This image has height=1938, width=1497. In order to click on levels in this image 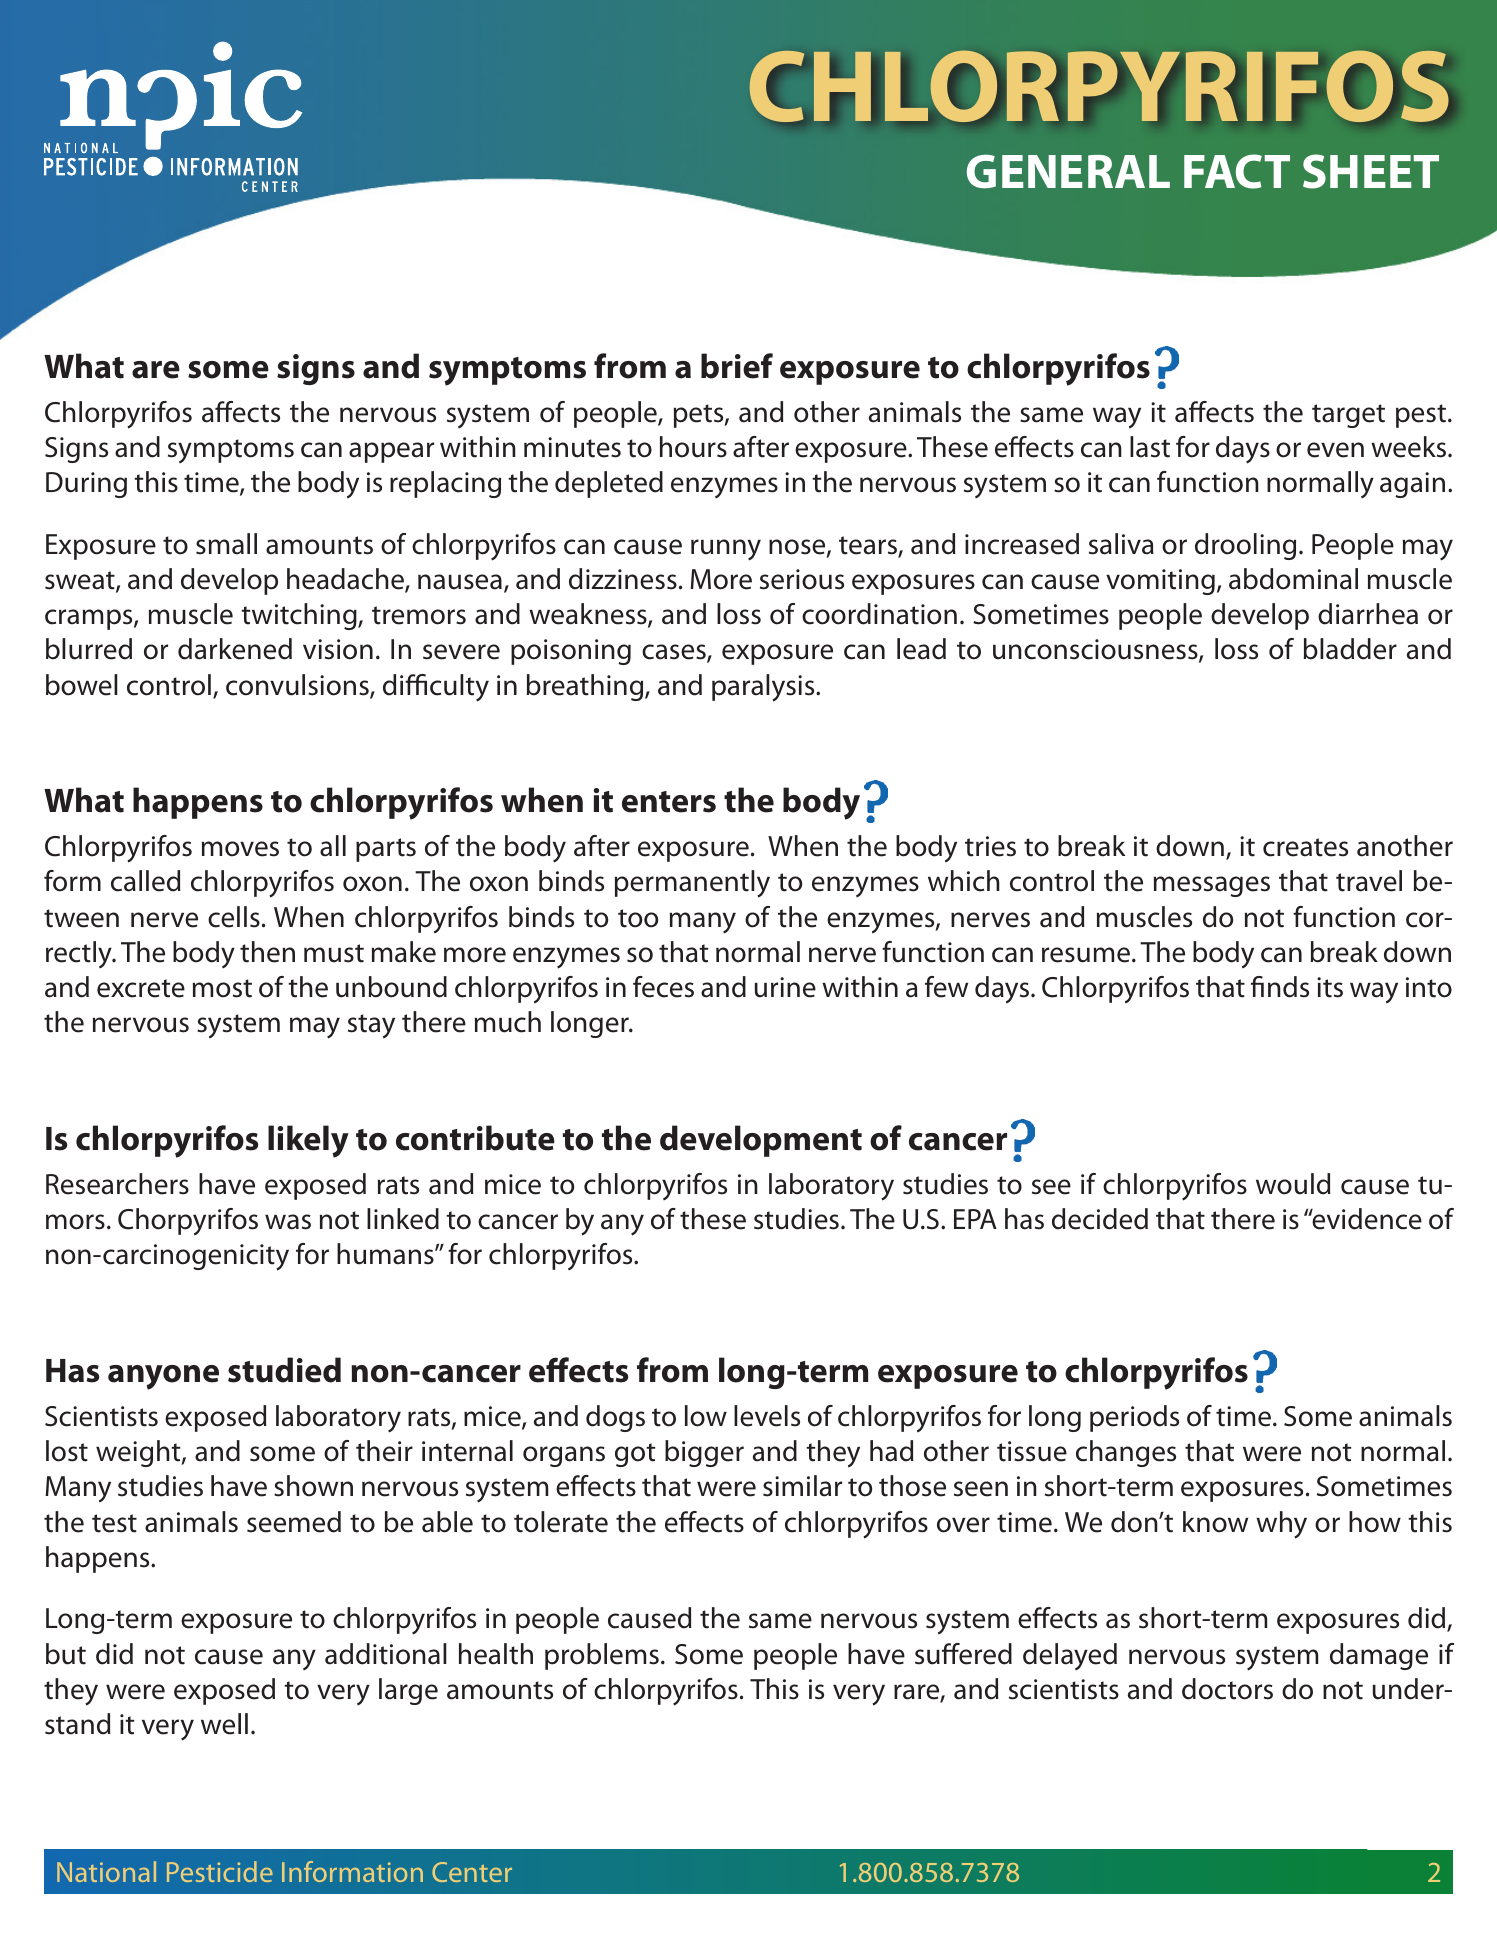, I will do `click(767, 1416)`.
